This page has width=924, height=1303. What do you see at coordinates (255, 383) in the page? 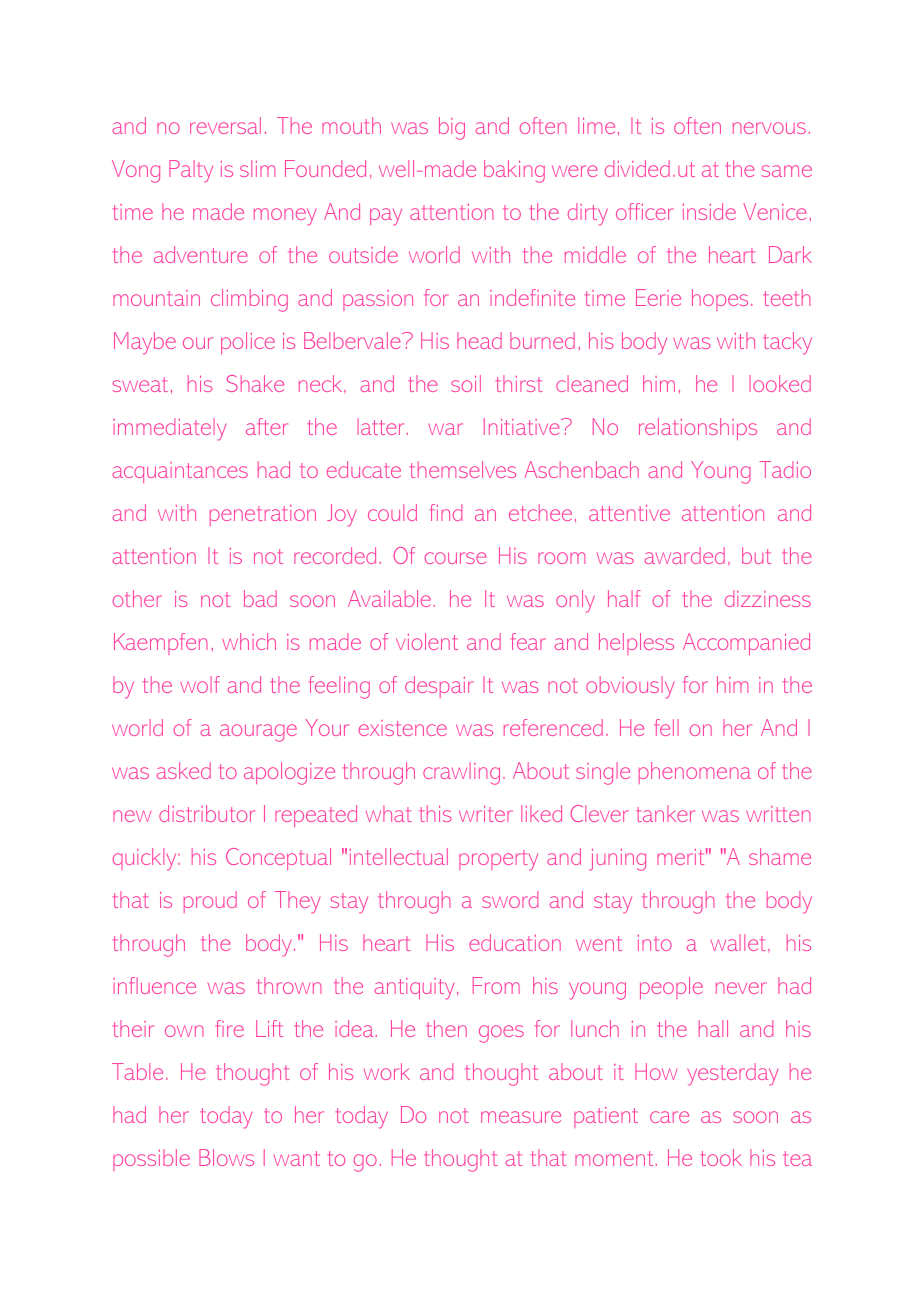
I see `Shake` at bounding box center [255, 383].
